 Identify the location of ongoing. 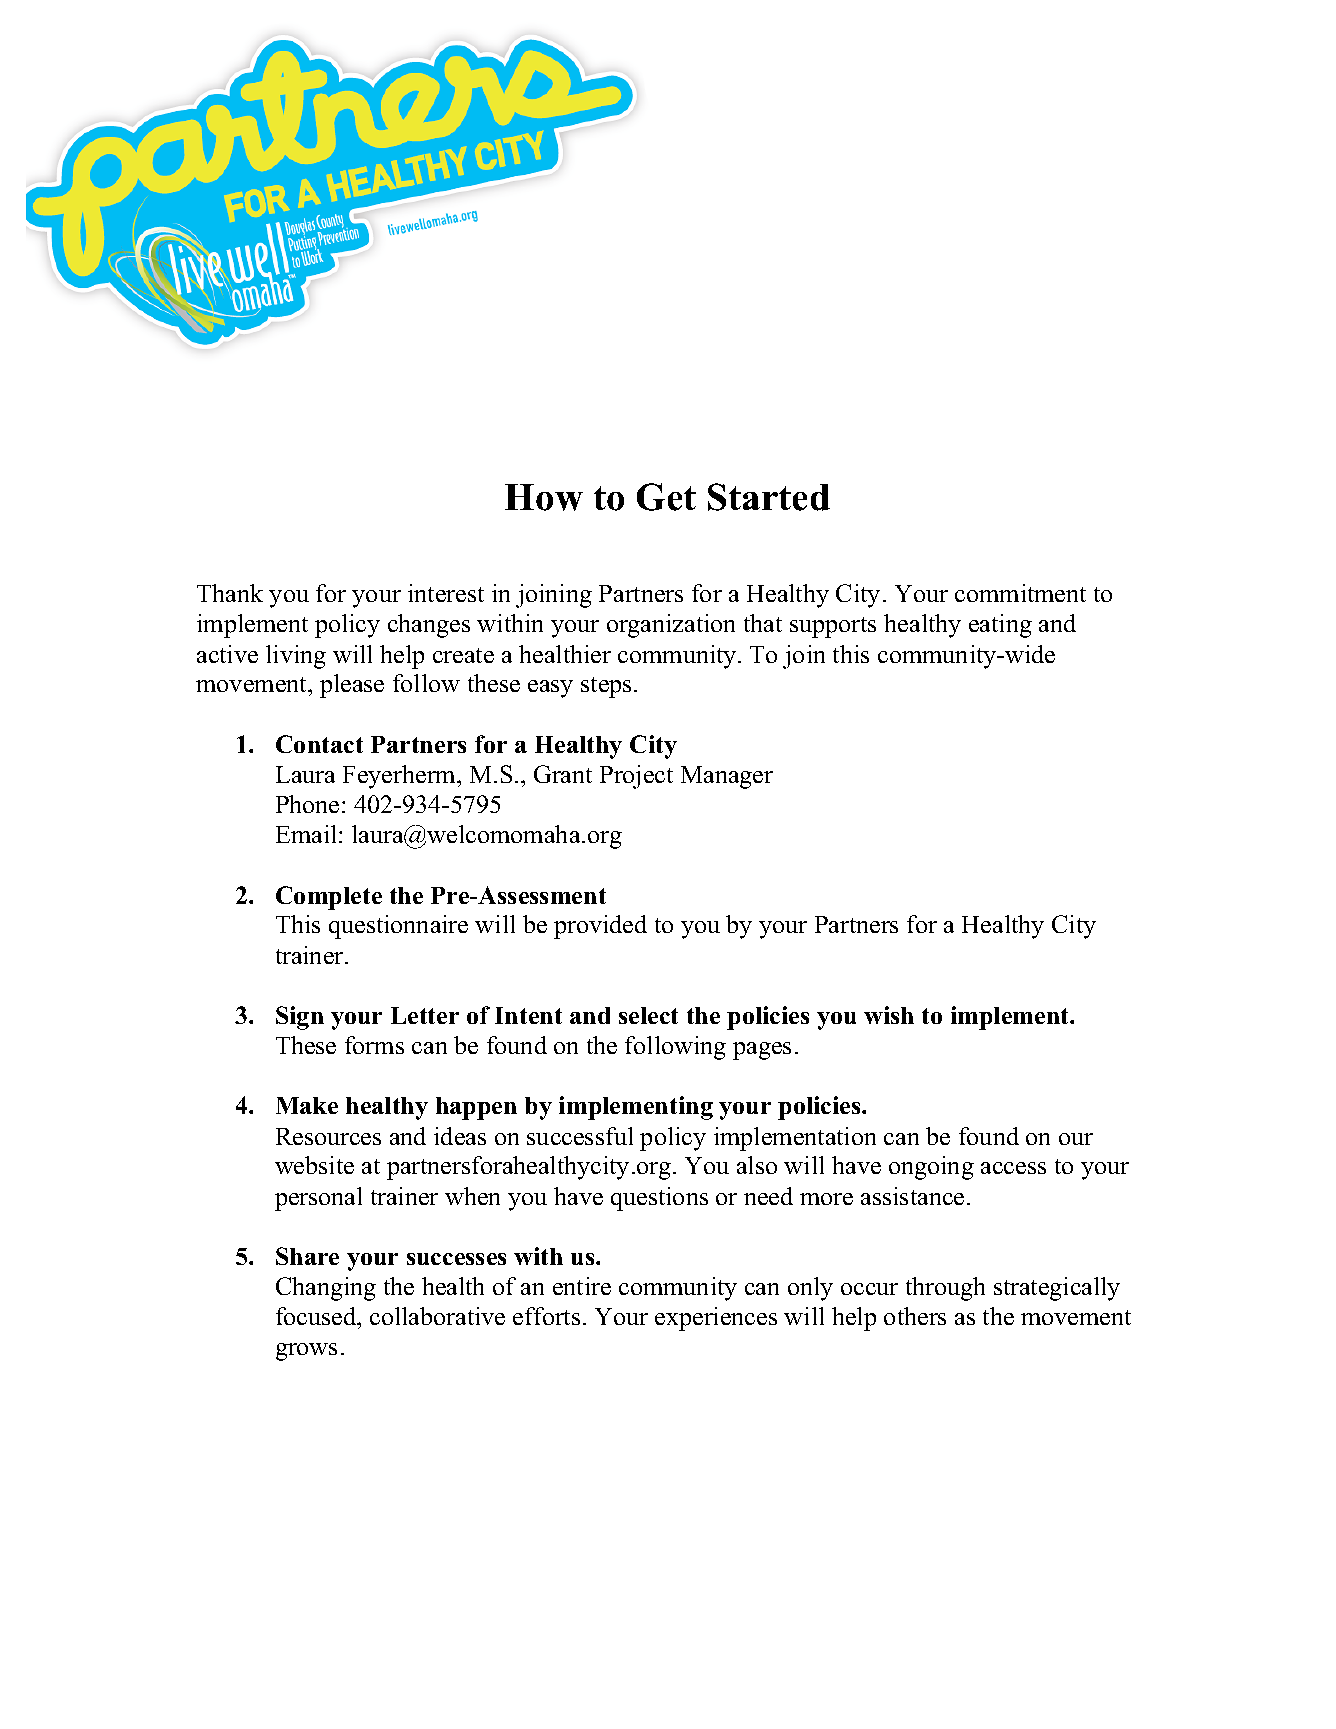
(931, 1168).
